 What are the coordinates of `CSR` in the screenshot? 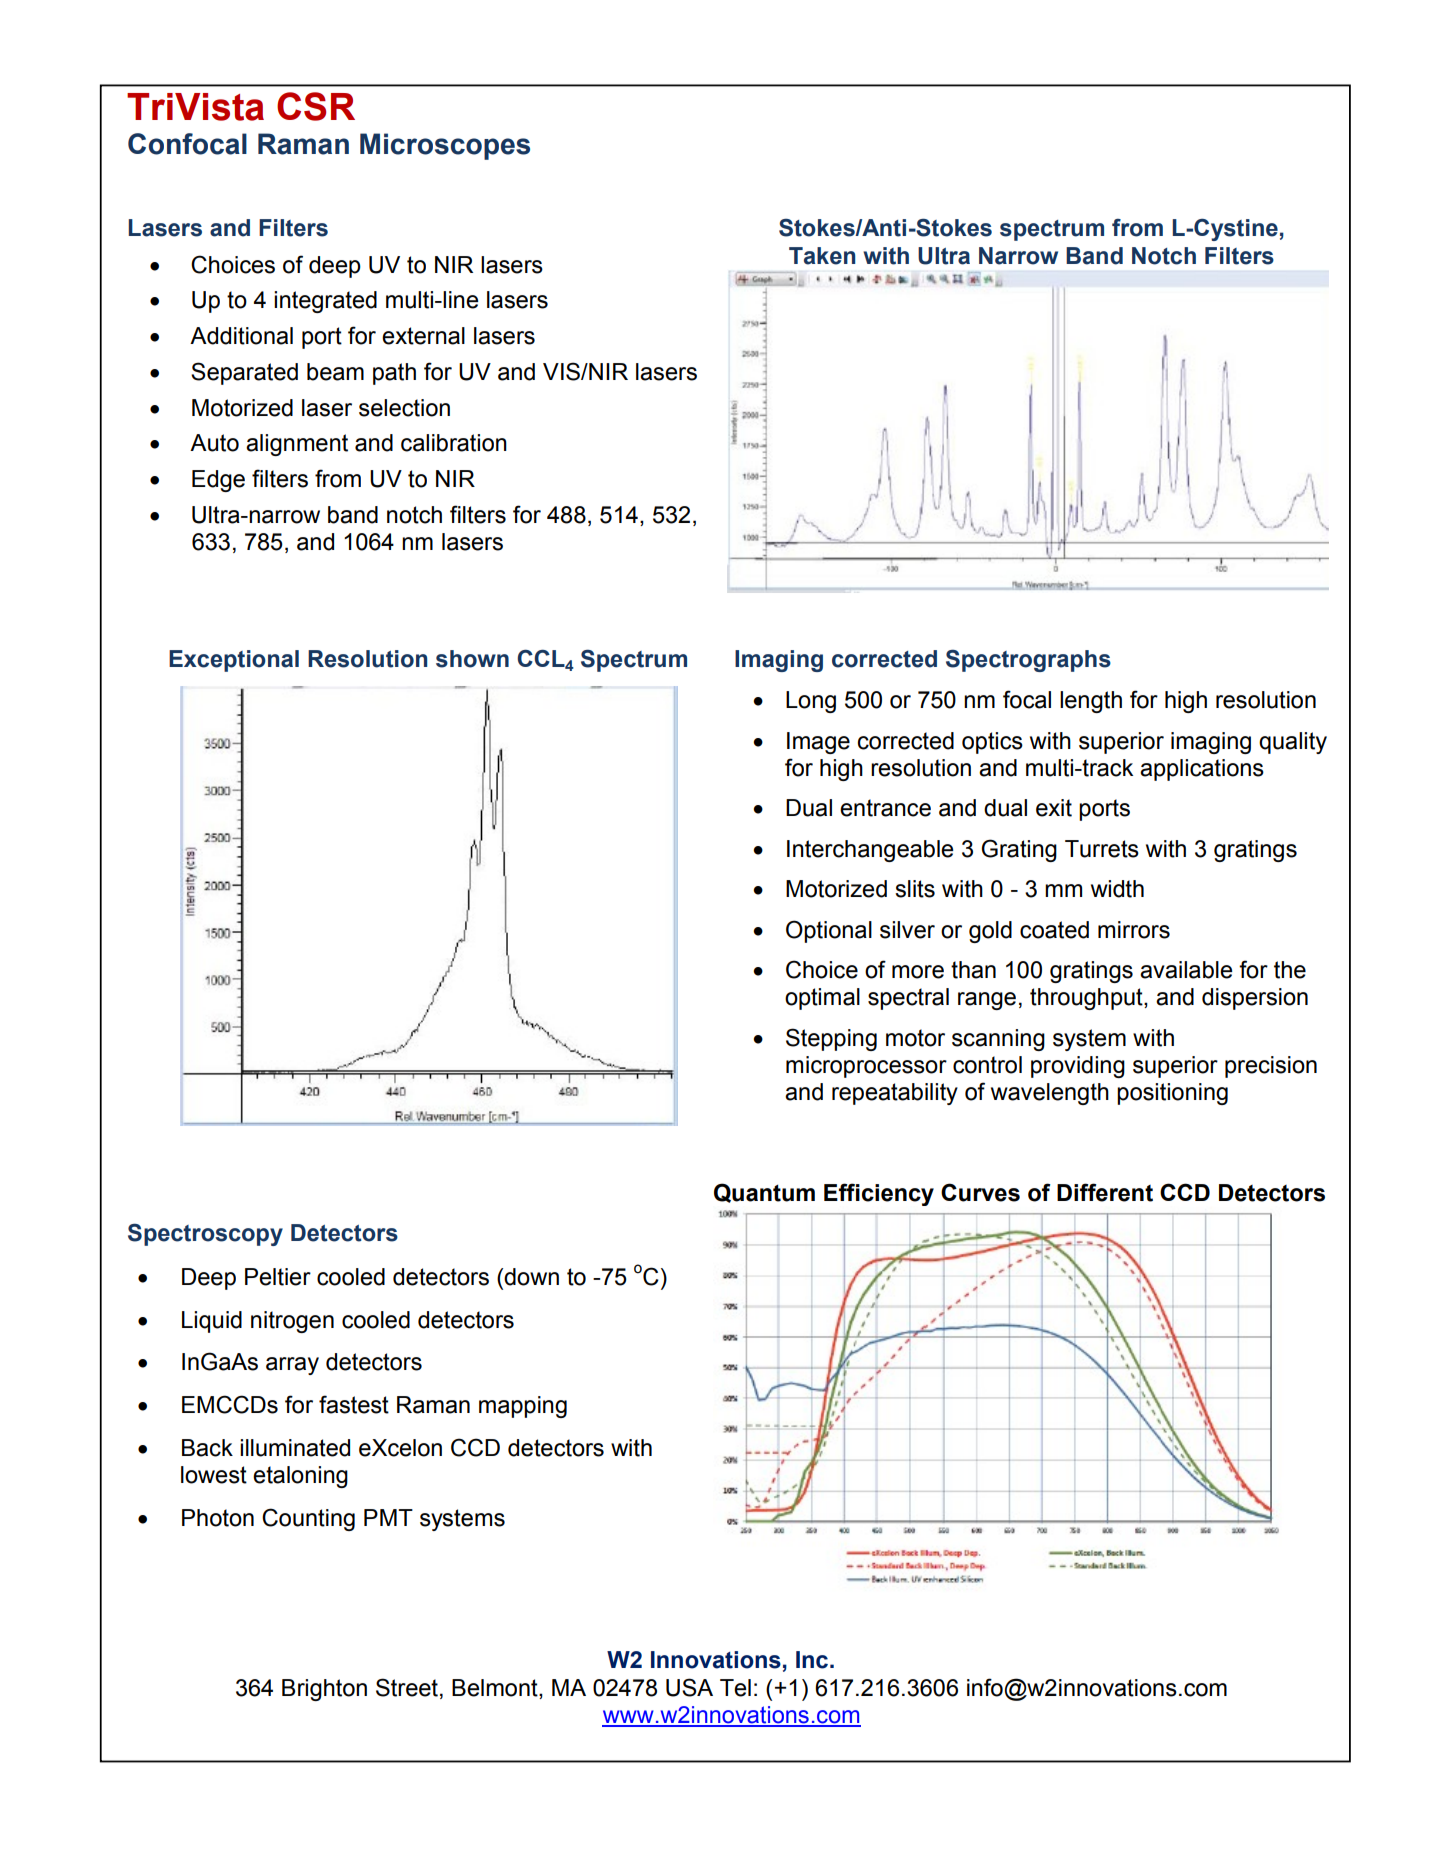 It's located at (316, 106).
